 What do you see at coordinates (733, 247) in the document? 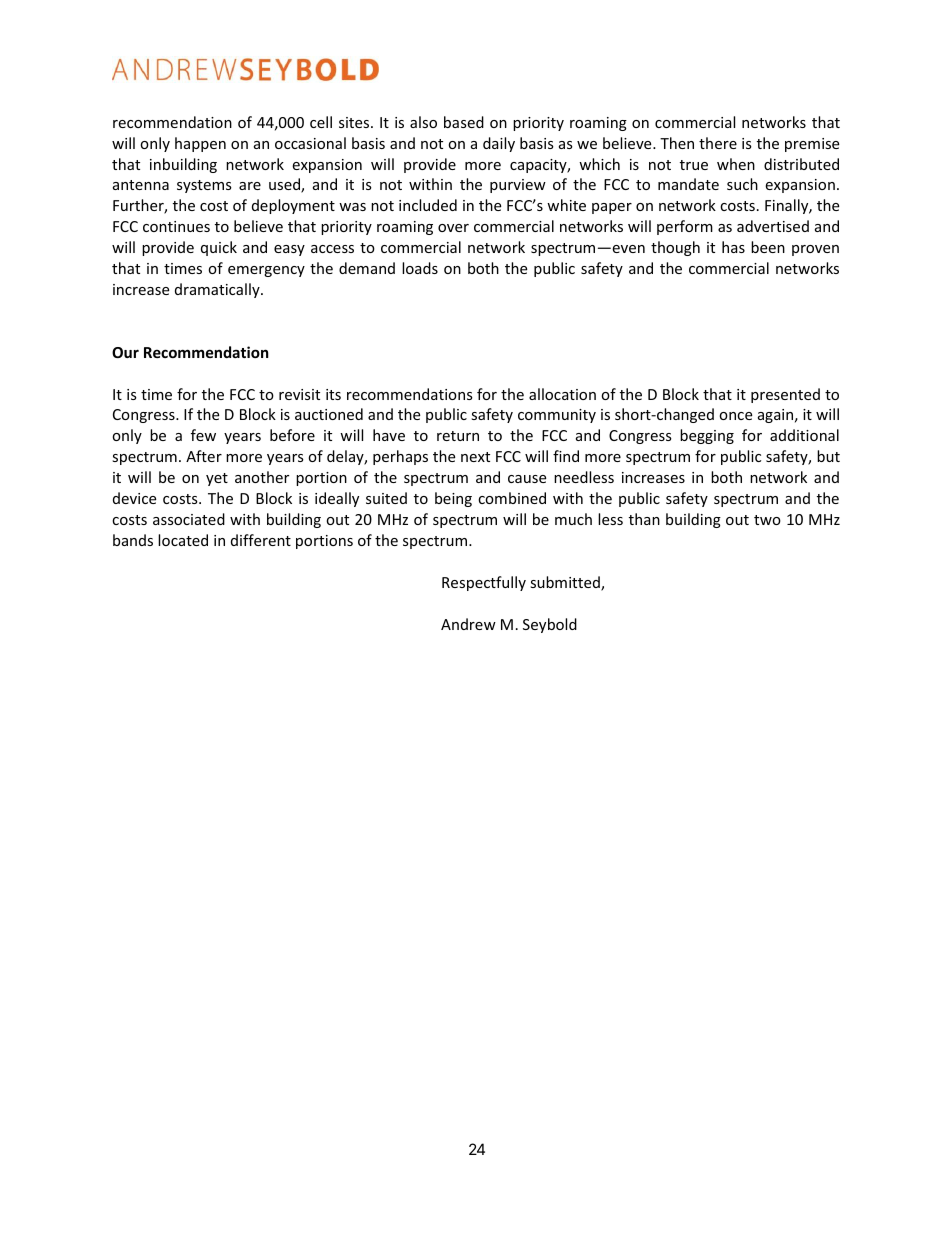
I see `has` at bounding box center [733, 247].
